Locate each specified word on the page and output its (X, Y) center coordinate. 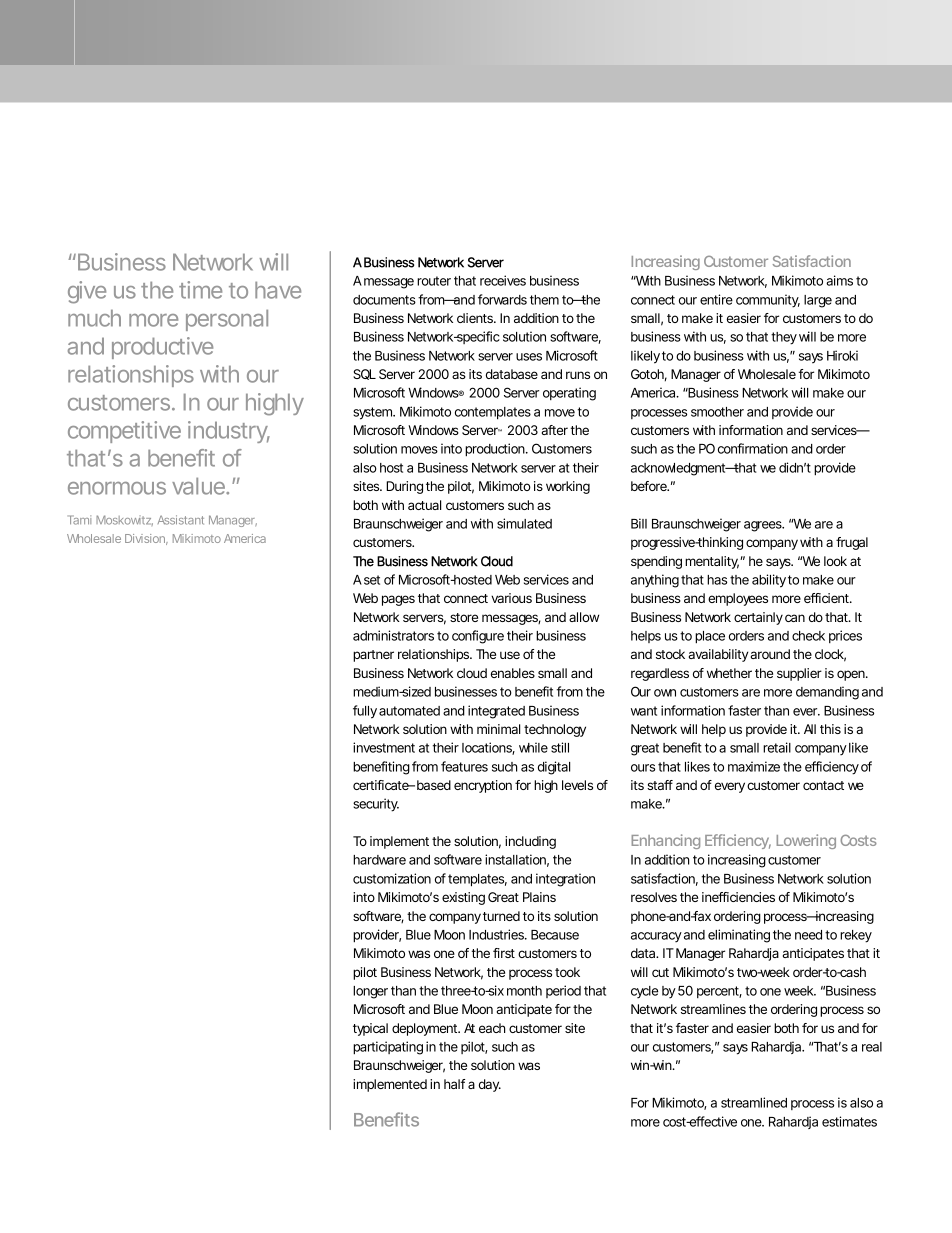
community (768, 301)
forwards (502, 299)
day (489, 1085)
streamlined (754, 1102)
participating (388, 1048)
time (200, 290)
